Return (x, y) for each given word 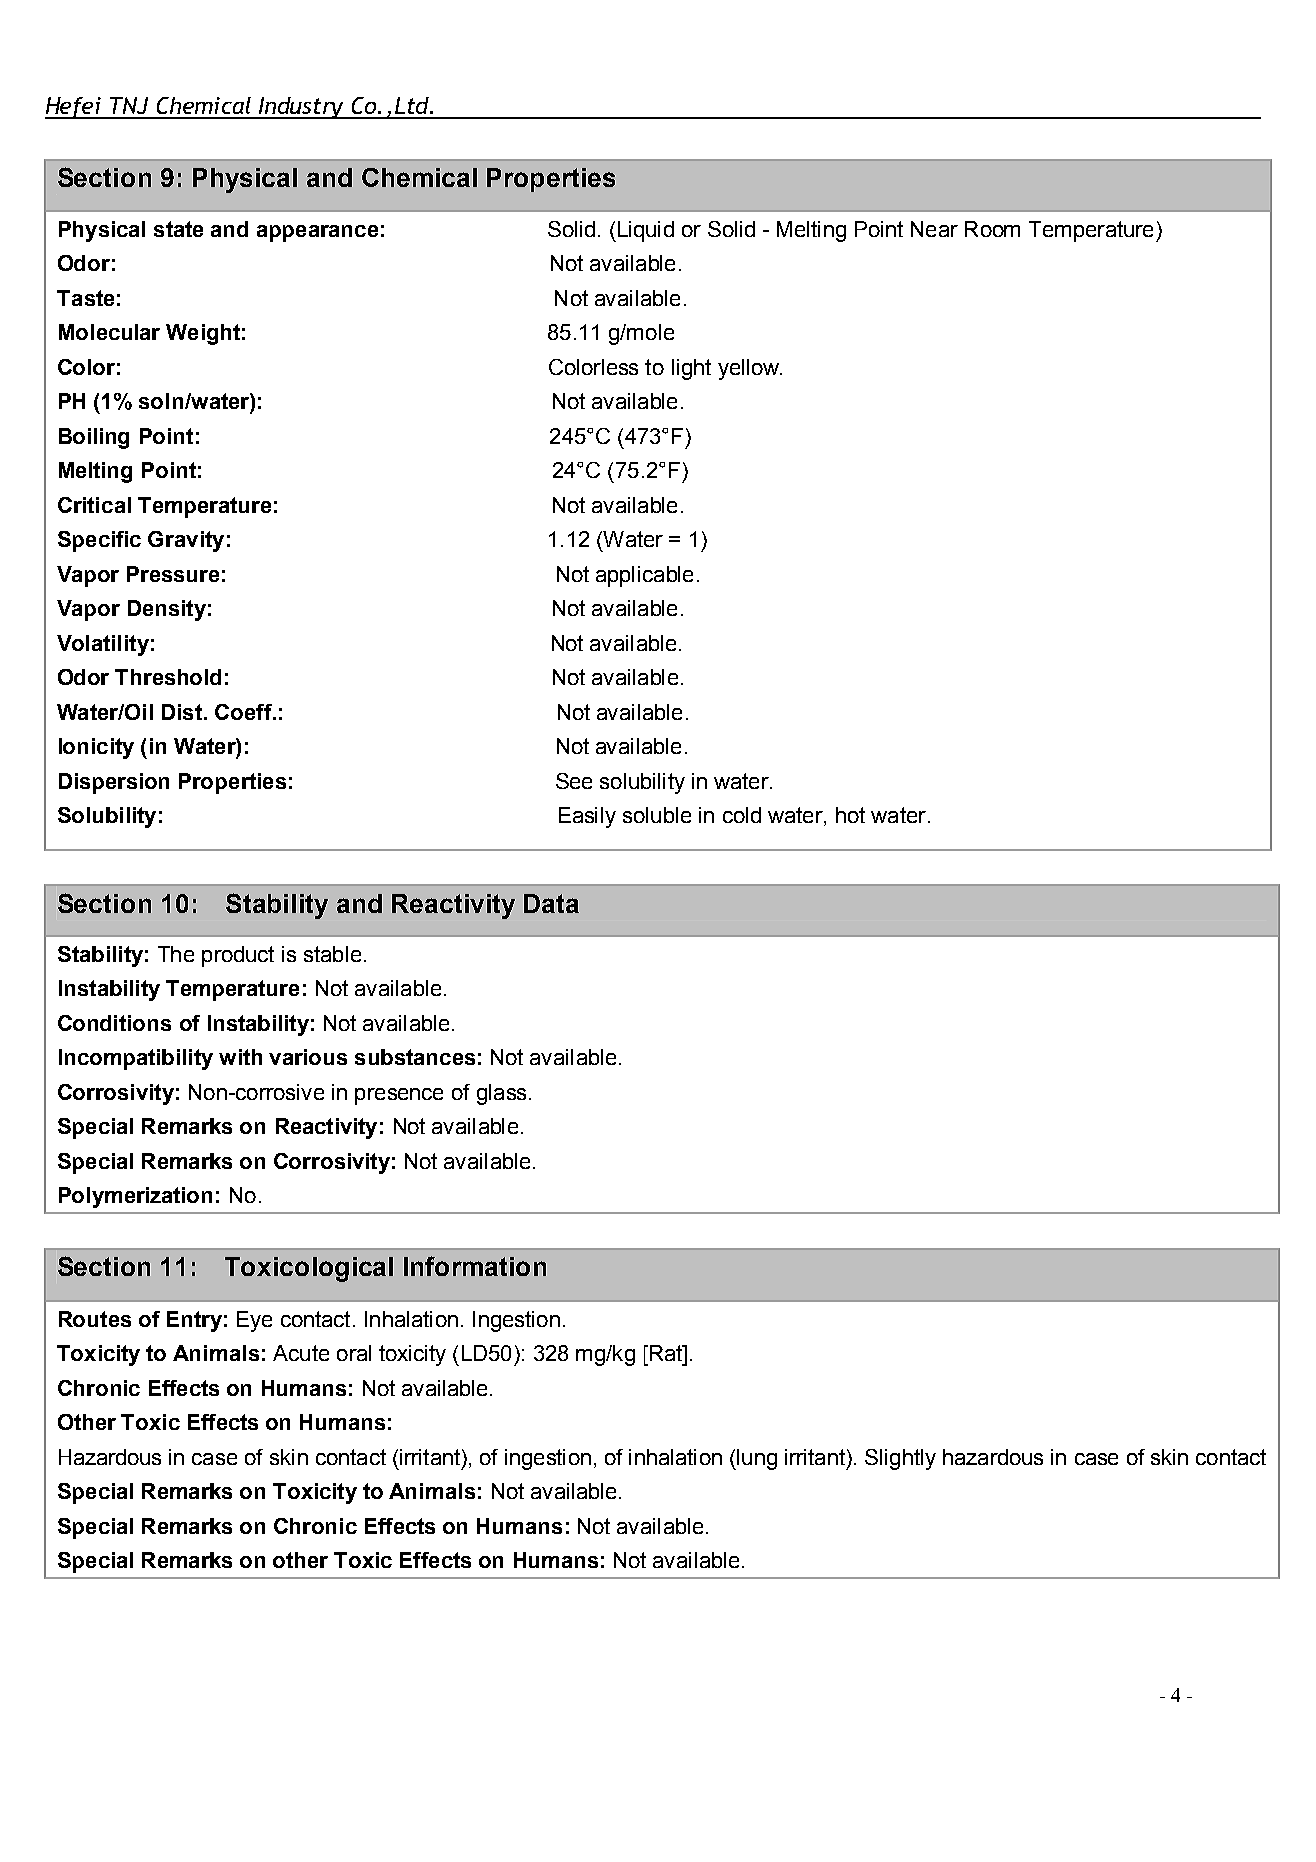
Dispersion (114, 783)
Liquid (644, 231)
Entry (194, 1321)
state (178, 229)
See (574, 781)
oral (354, 1353)
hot (850, 815)
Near (934, 229)
